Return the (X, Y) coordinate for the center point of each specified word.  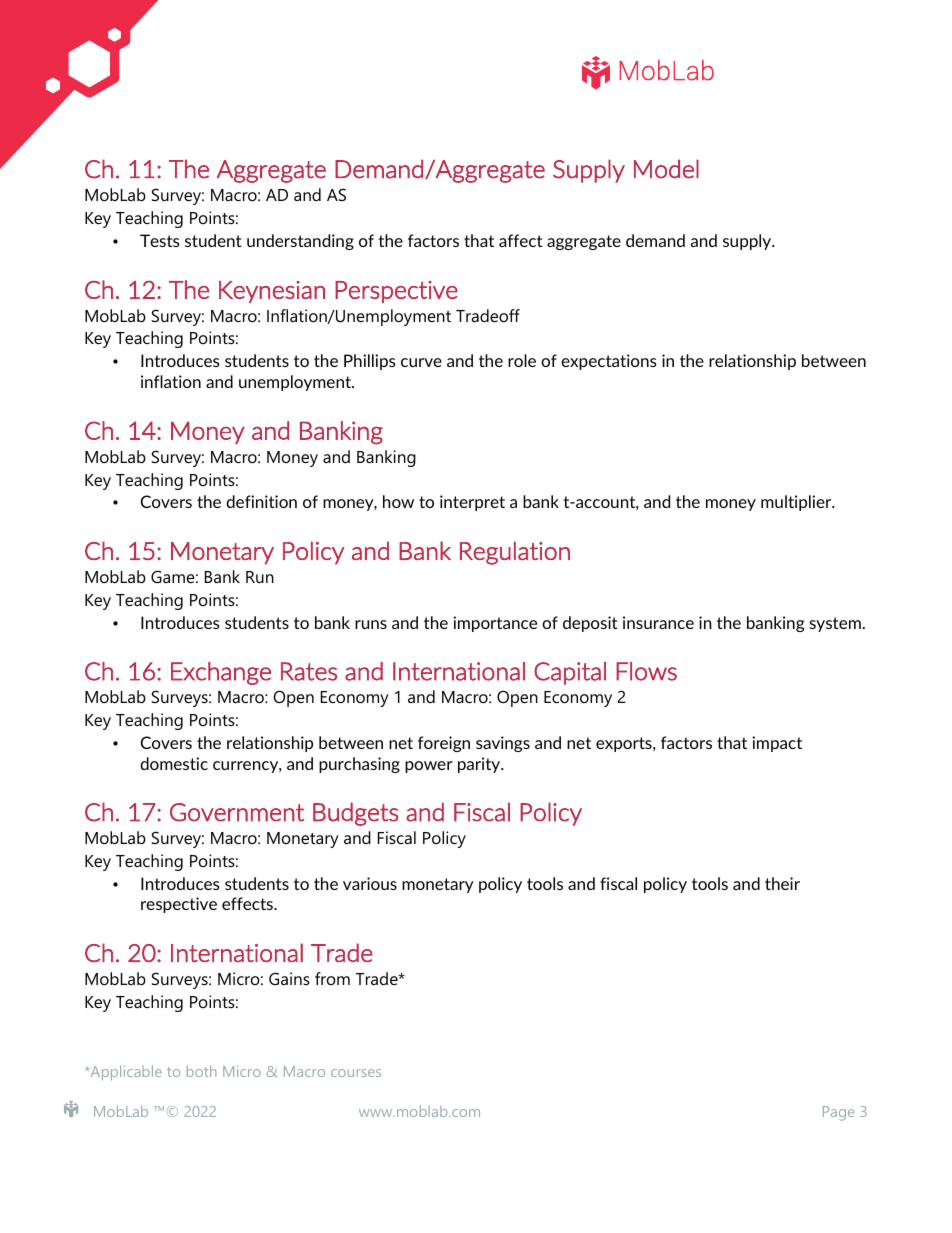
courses (356, 1073)
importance (495, 624)
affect (521, 240)
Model (666, 169)
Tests (160, 240)
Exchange (221, 673)
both (201, 1071)
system (835, 624)
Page (838, 1113)
